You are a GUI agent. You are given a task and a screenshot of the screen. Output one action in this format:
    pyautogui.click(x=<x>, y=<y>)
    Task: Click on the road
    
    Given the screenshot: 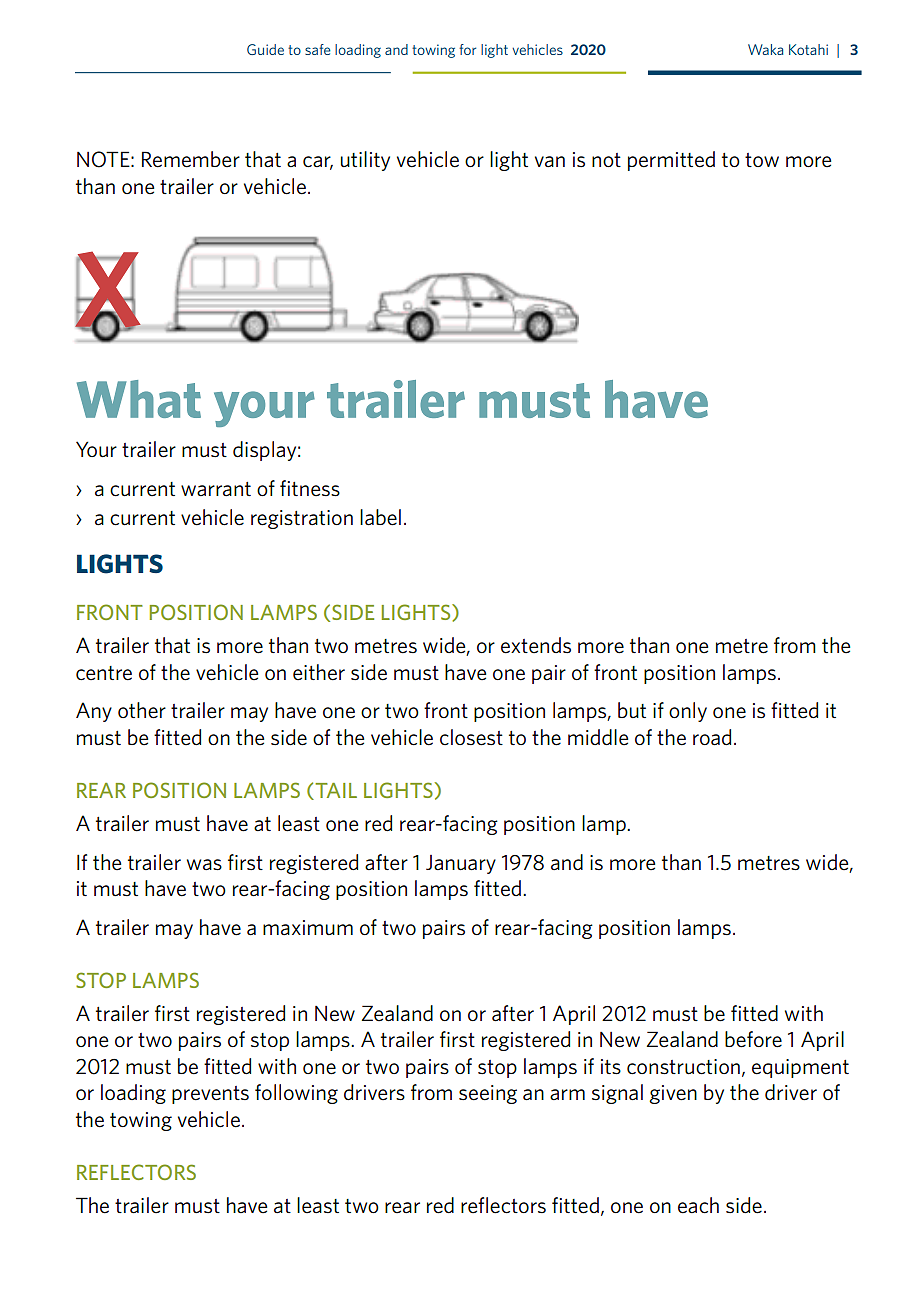 What is the action you would take?
    pyautogui.click(x=712, y=737)
